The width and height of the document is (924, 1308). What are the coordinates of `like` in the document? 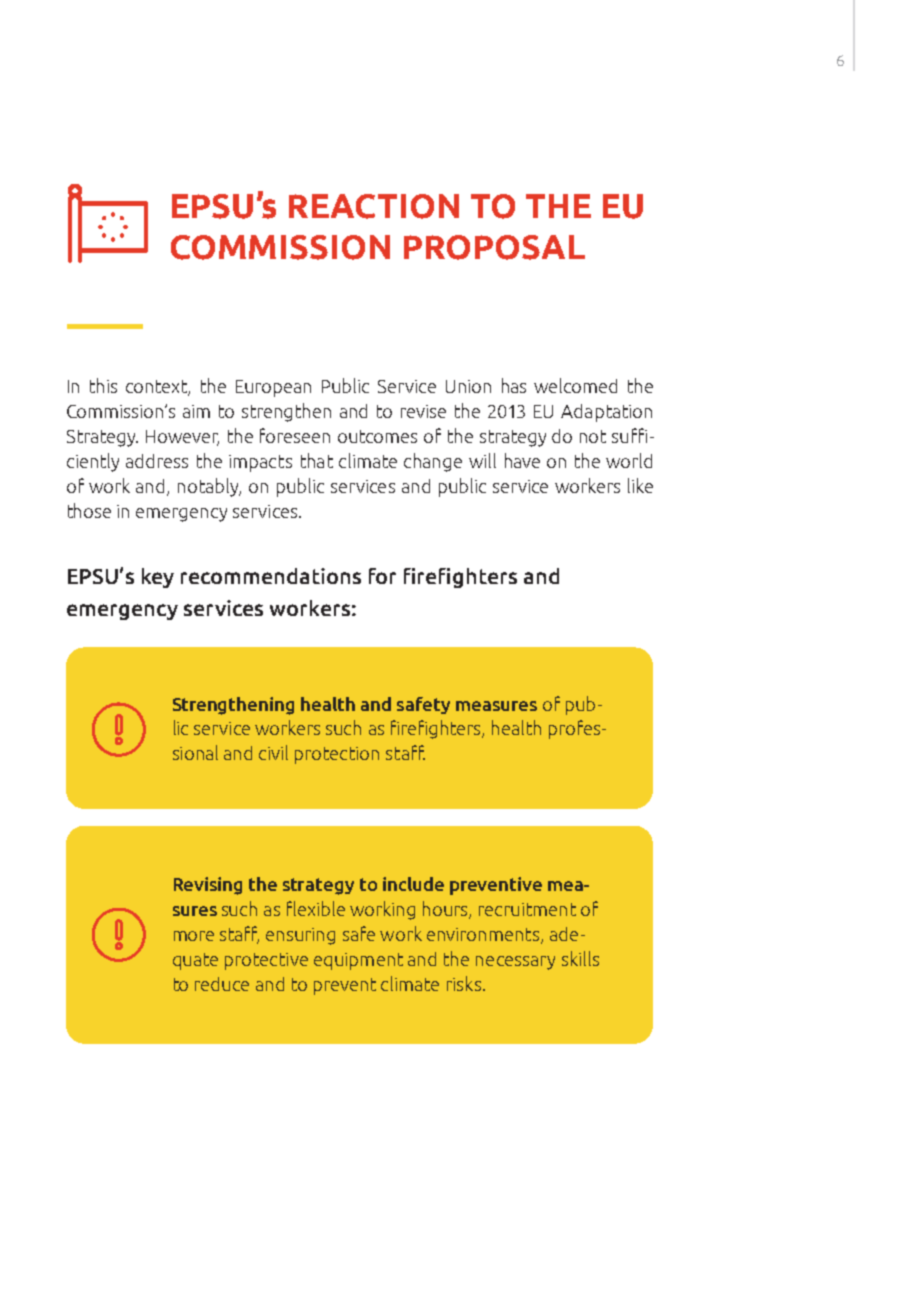 It's located at (640, 485).
